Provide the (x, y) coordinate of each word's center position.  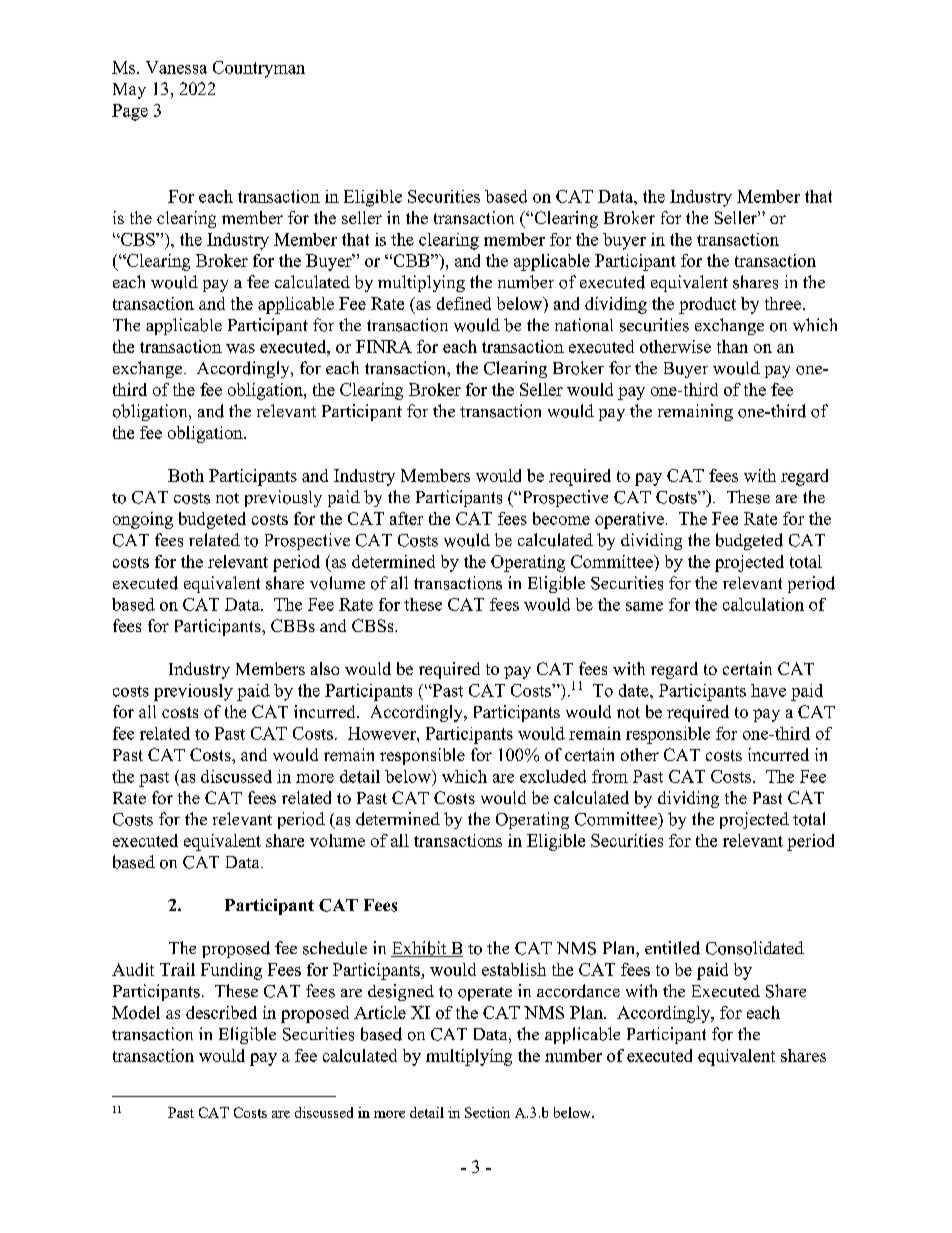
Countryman (259, 69)
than (732, 346)
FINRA (384, 346)
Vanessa (176, 67)
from (610, 776)
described (221, 1012)
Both (186, 475)
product (707, 305)
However (383, 733)
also (325, 668)
